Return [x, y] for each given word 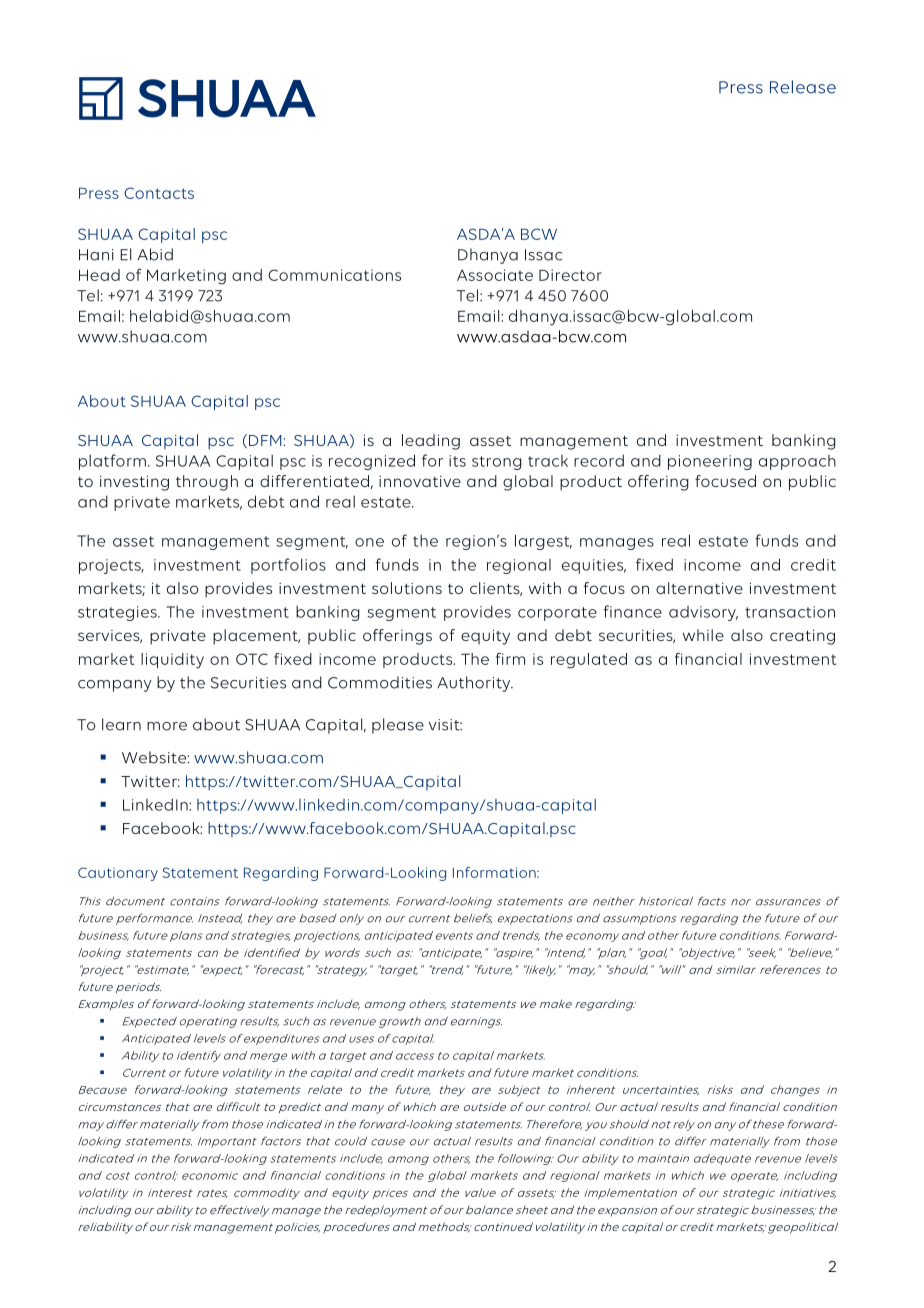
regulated [589, 661]
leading [431, 442]
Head [99, 275]
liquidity [172, 661]
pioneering [710, 462]
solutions [407, 588]
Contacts [159, 193]
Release [803, 87]
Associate [495, 275]
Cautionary [118, 874]
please [398, 726]
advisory [703, 613]
